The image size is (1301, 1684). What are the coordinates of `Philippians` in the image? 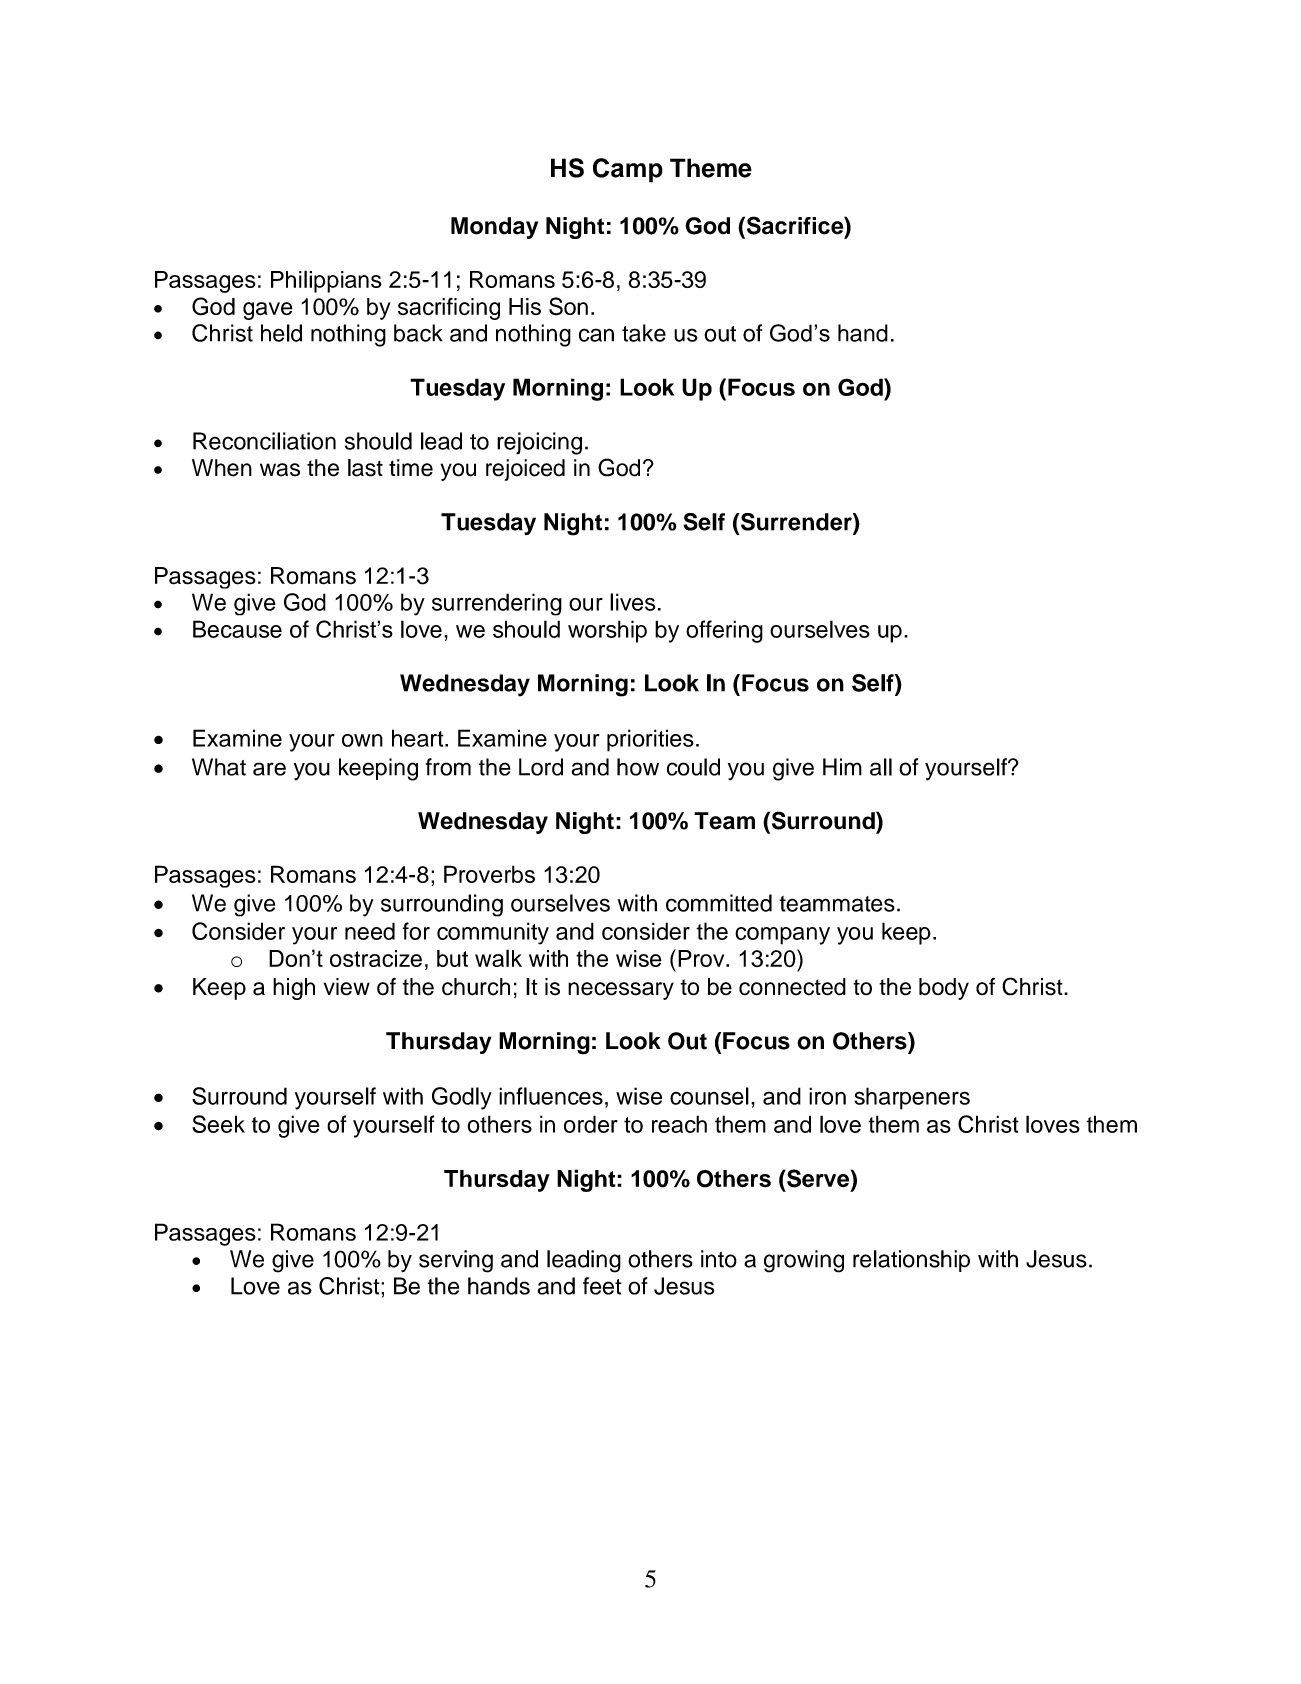 It's located at (326, 281).
